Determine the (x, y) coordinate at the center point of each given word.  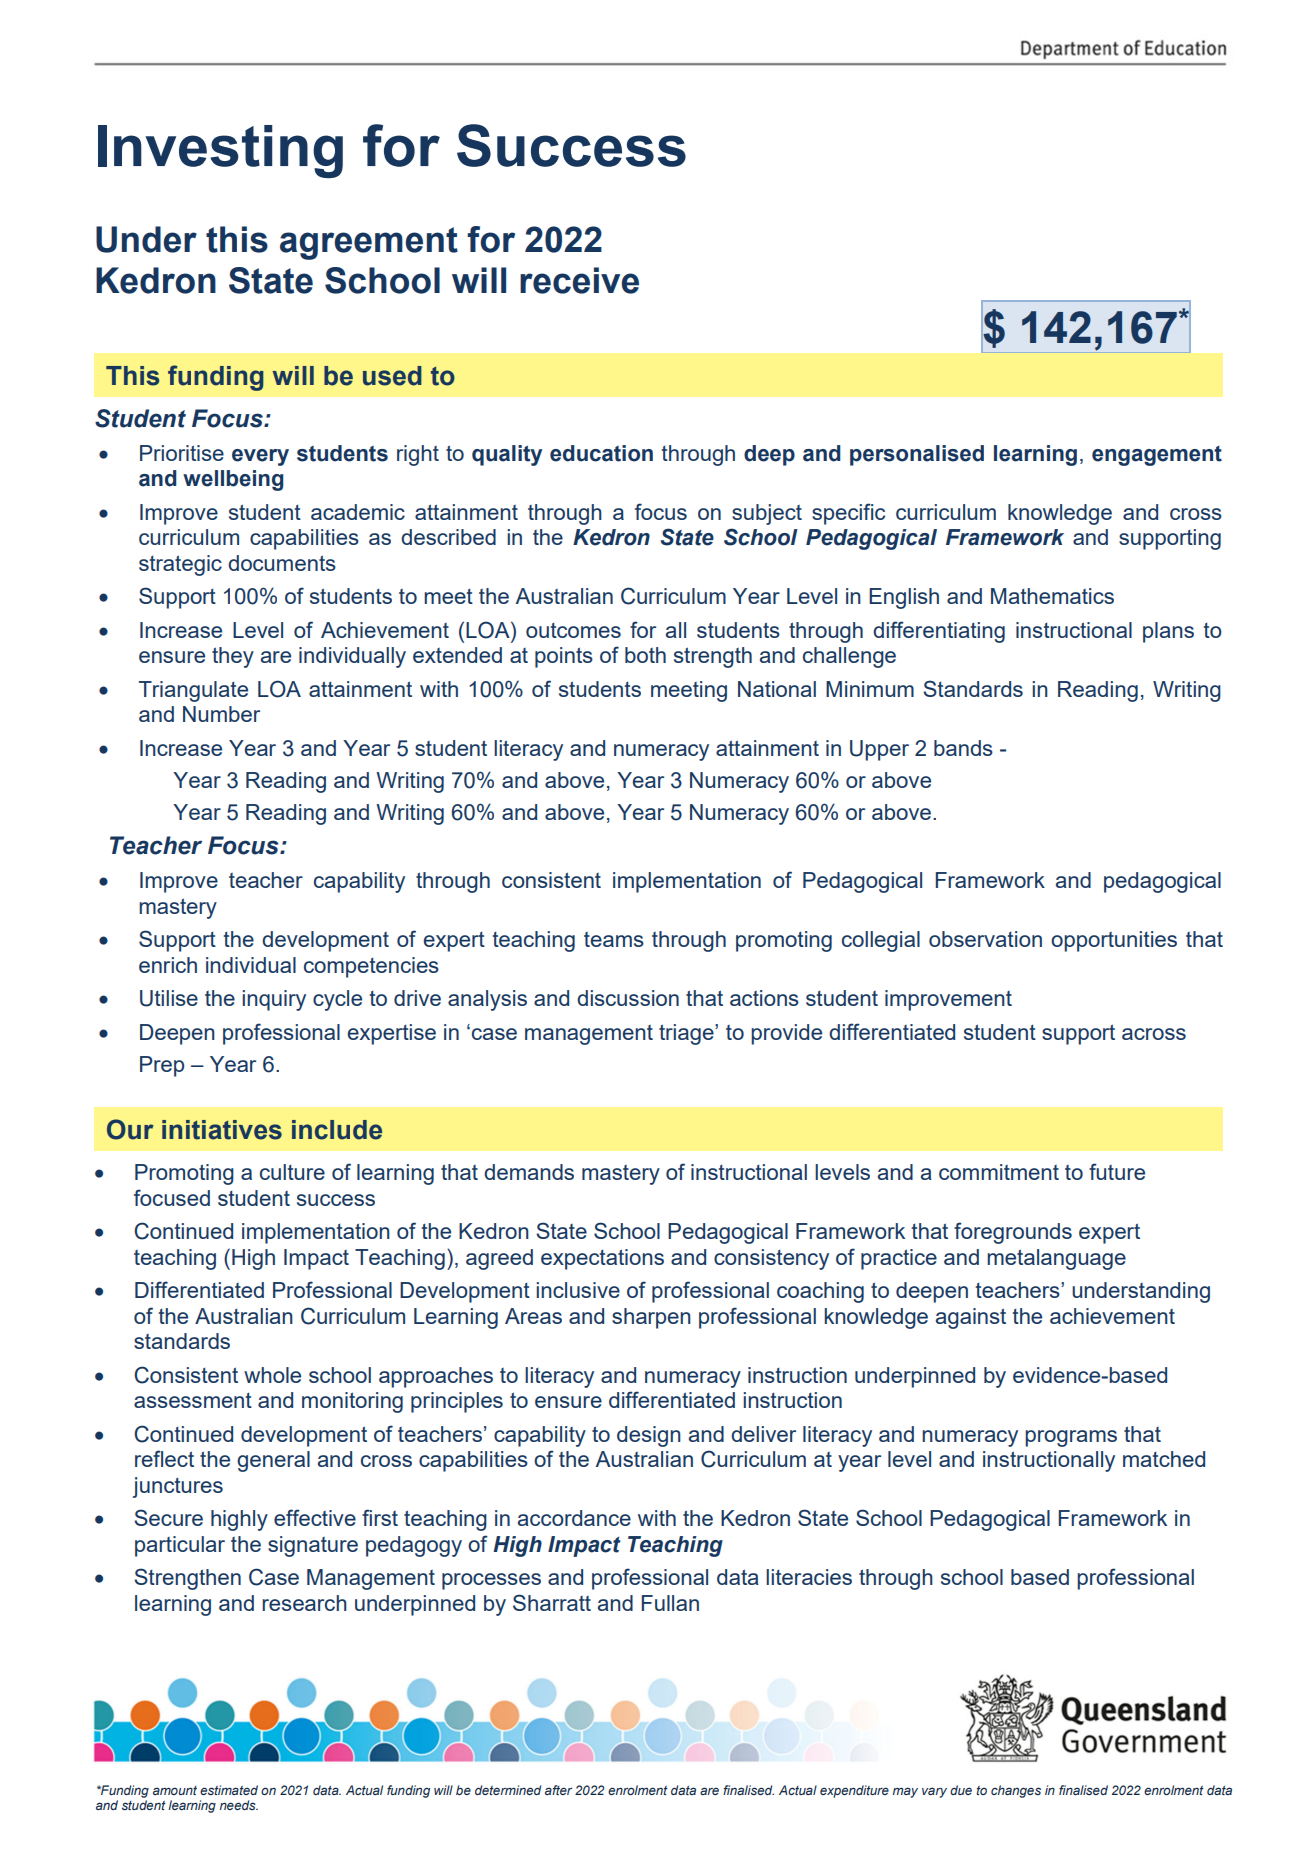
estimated (229, 1790)
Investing (220, 151)
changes (1016, 1791)
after (558, 1790)
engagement (1157, 456)
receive (579, 280)
